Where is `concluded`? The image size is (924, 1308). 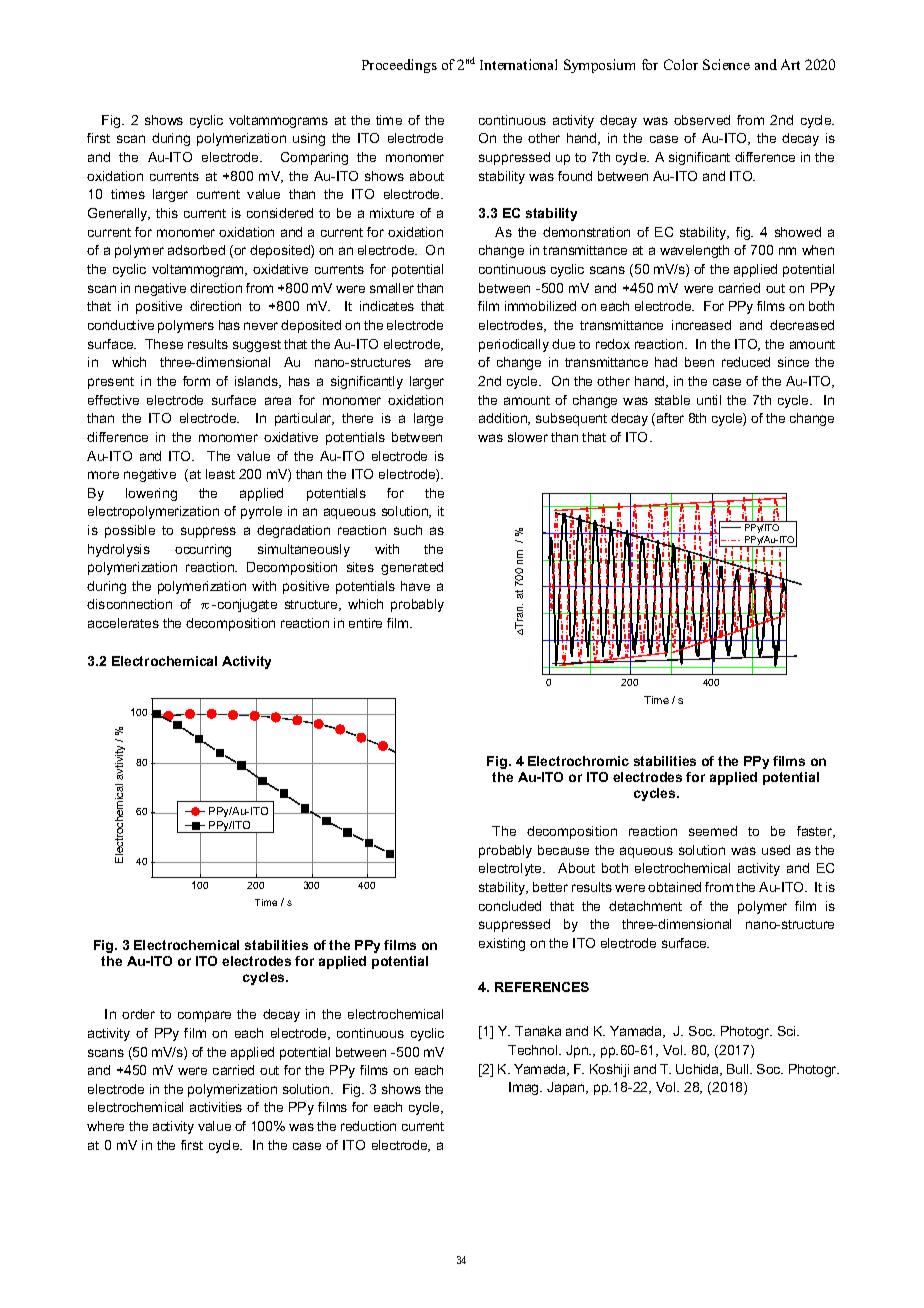
concluded is located at coordinates (510, 906).
